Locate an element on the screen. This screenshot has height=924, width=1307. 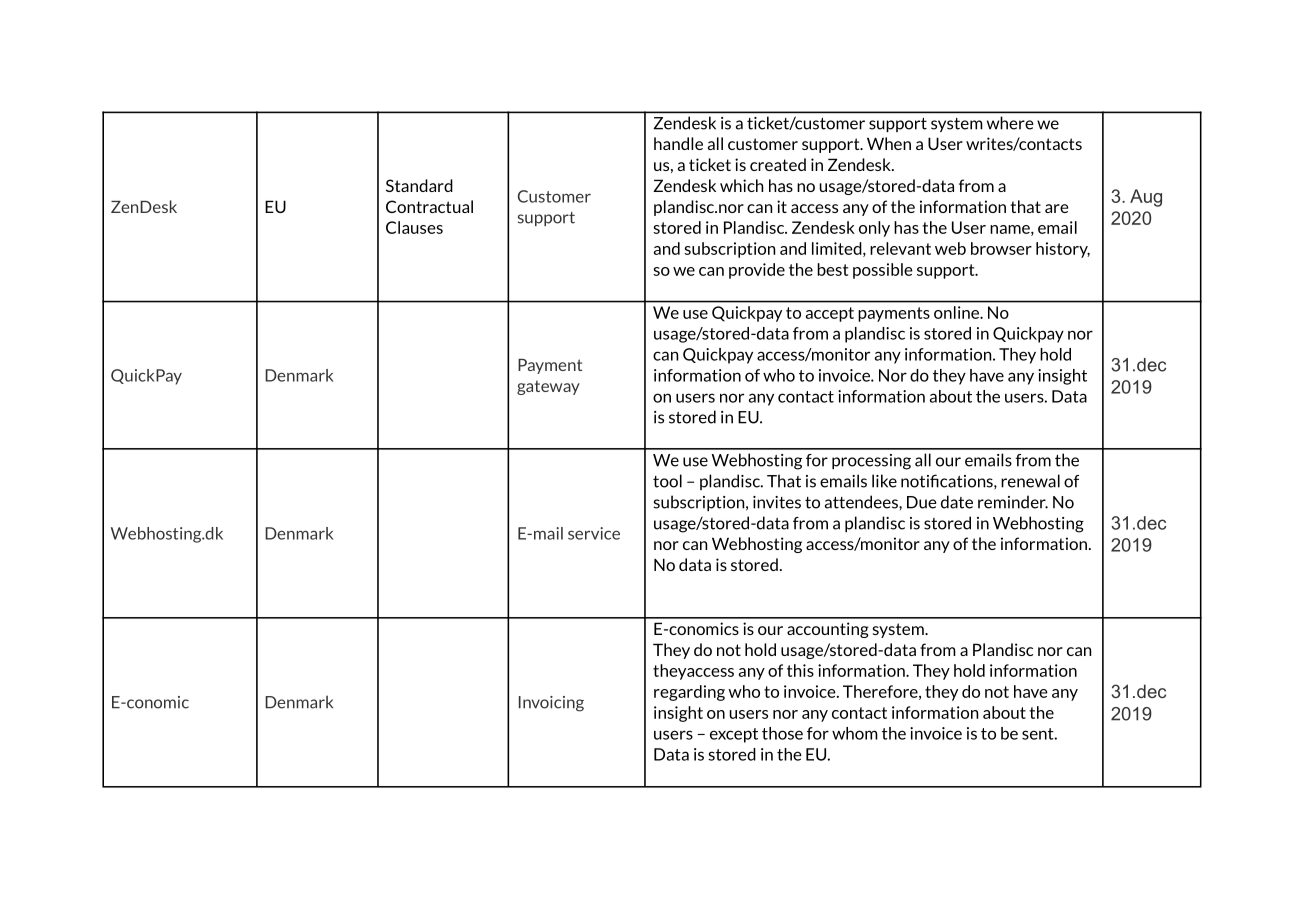
Standard is located at coordinates (419, 185).
